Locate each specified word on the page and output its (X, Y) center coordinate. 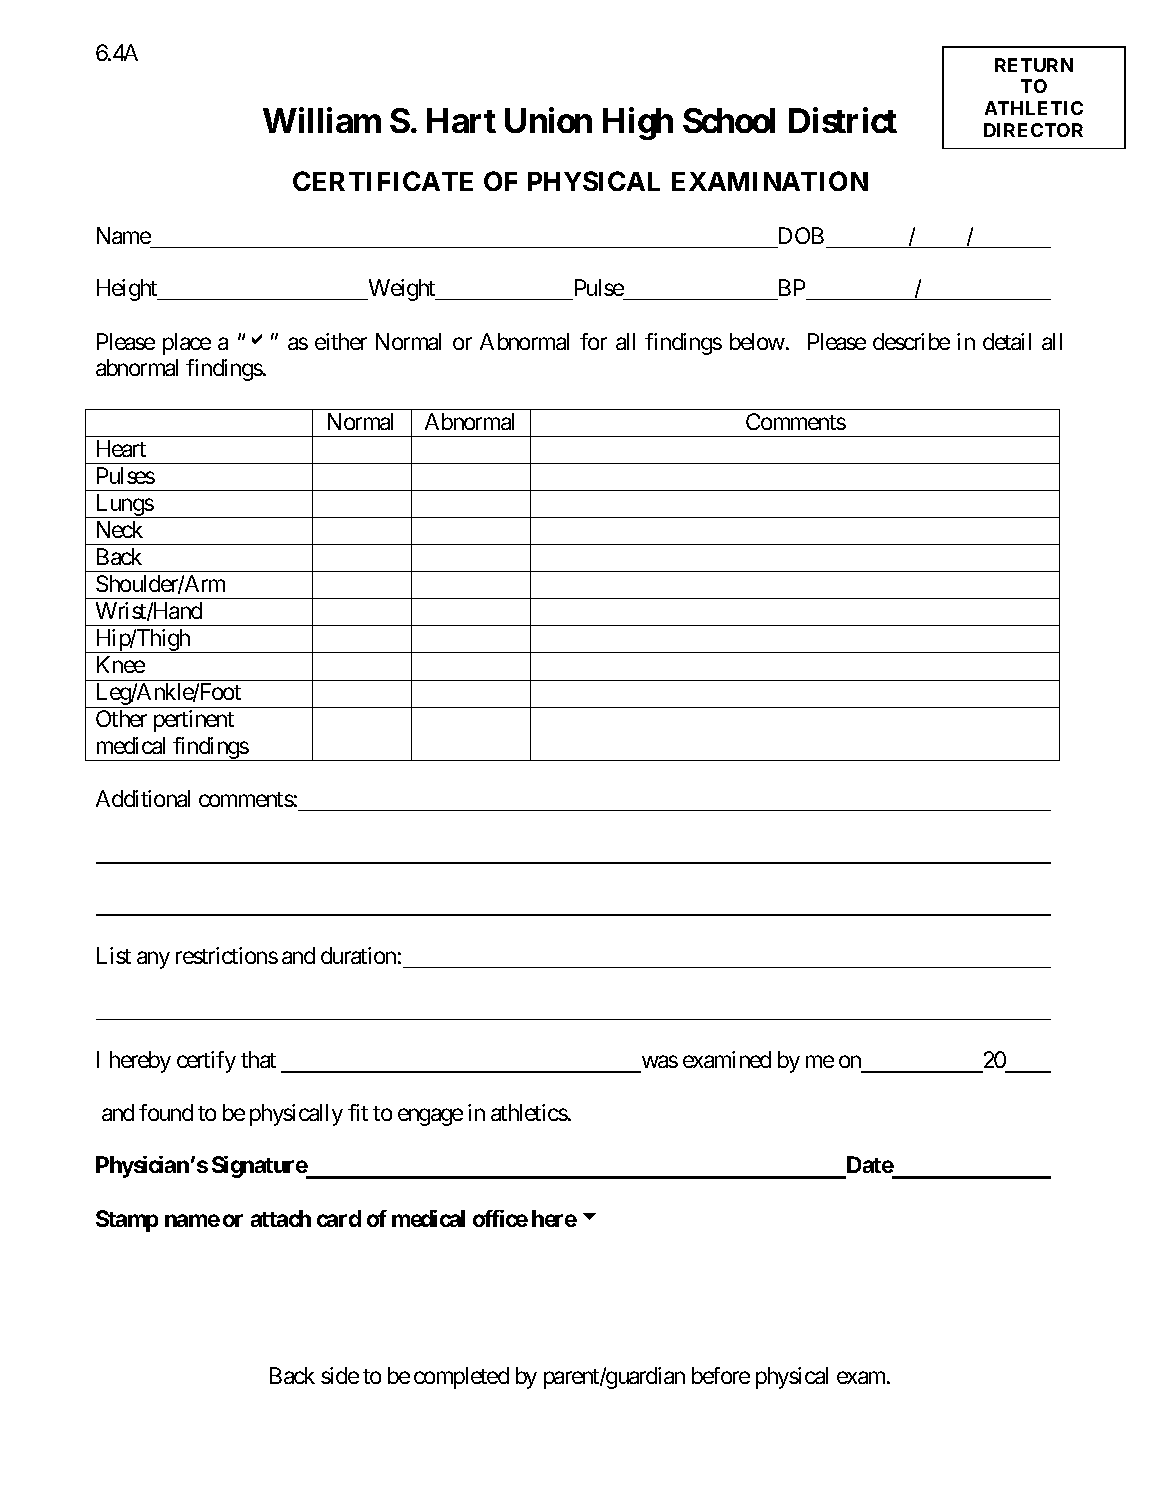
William (322, 120)
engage (430, 1117)
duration (358, 955)
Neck (120, 529)
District (843, 120)
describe (911, 341)
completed (461, 1378)
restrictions (227, 955)
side (340, 1375)
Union (548, 120)
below (757, 341)
